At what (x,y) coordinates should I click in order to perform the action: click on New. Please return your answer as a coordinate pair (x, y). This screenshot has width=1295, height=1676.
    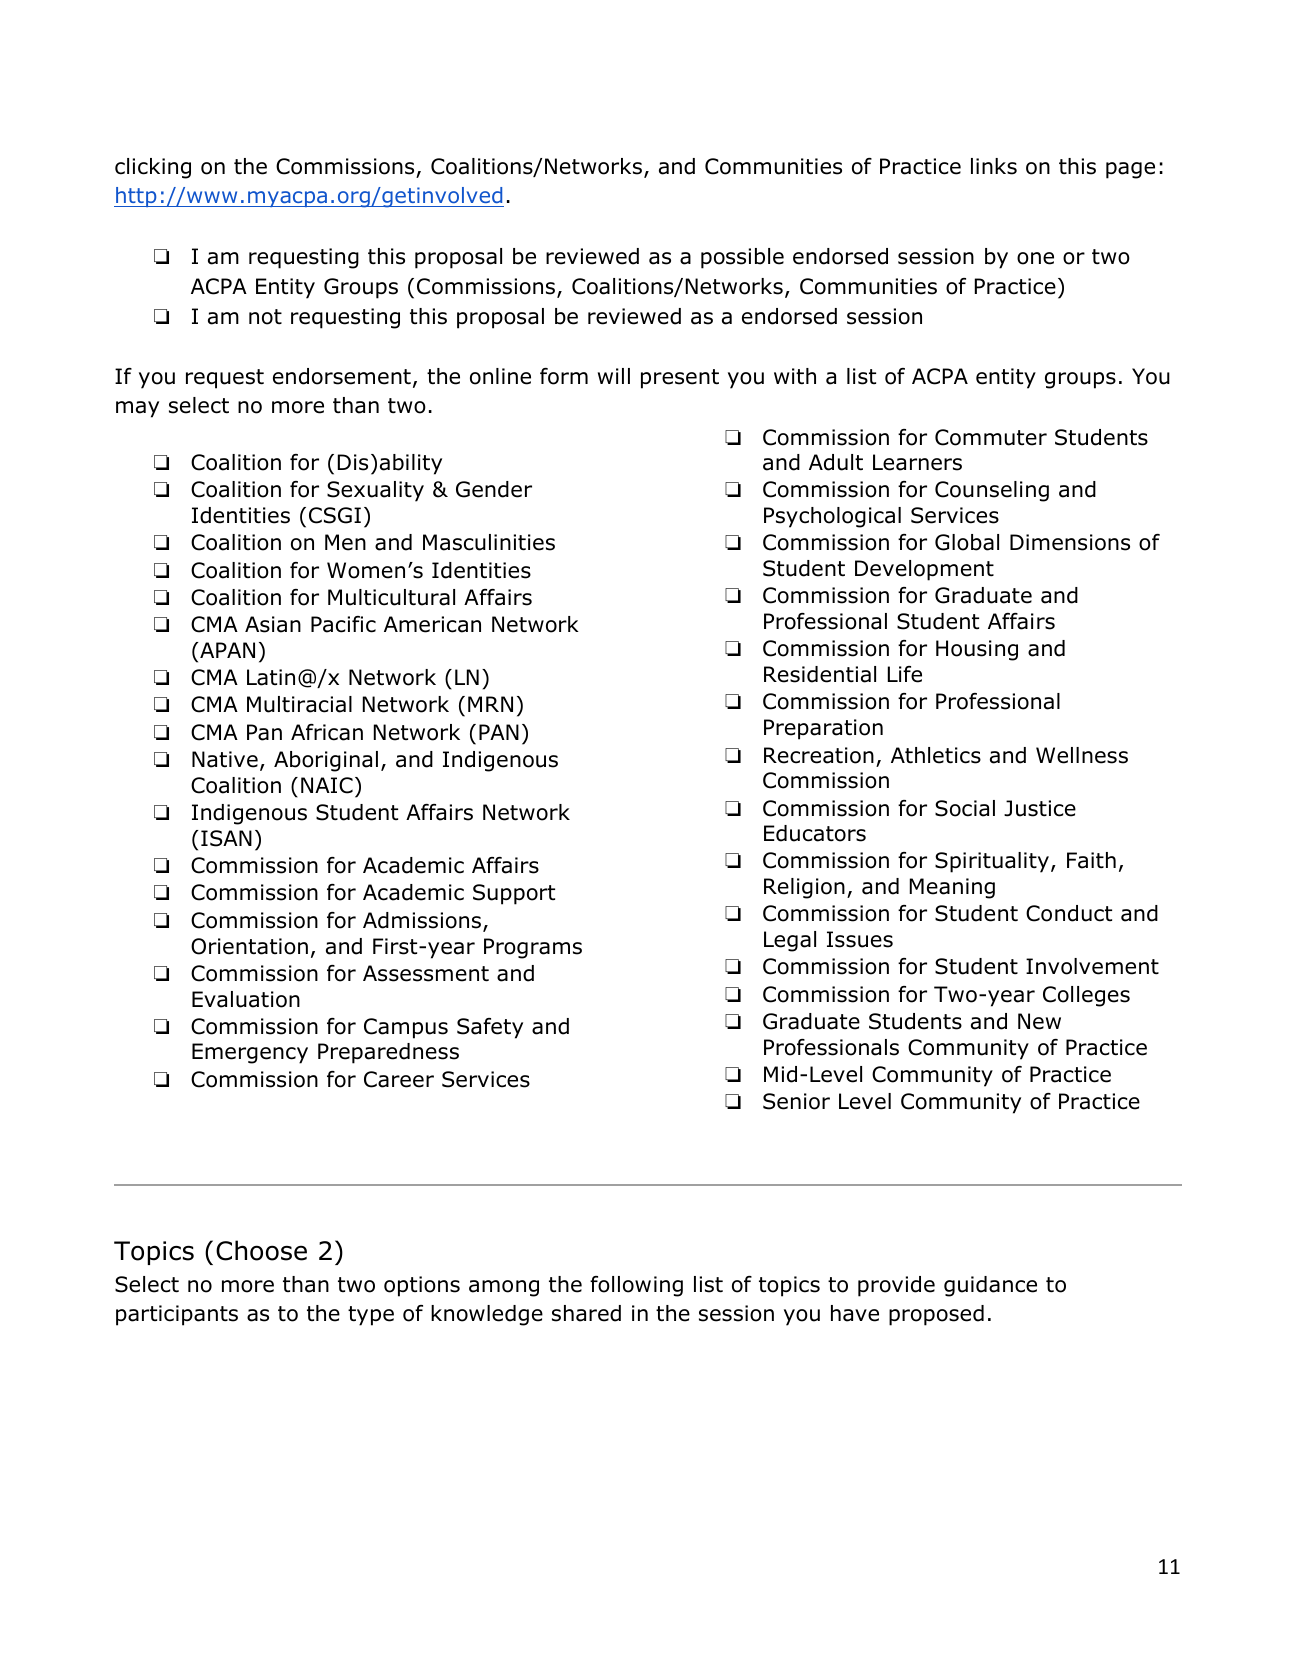
    Looking at the image, I should click on (1039, 1021).
